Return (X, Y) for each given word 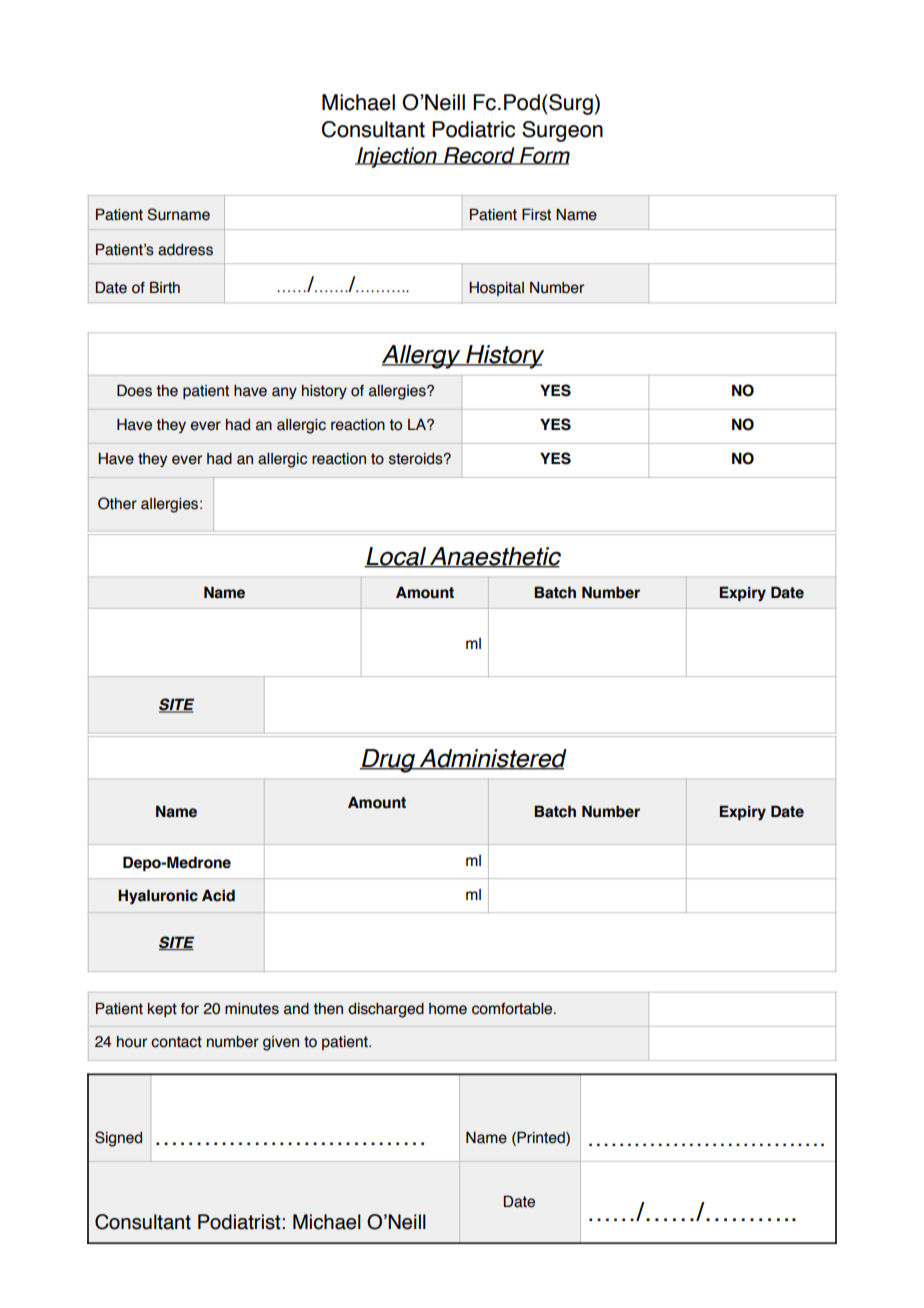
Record (479, 156)
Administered (492, 759)
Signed (118, 1139)
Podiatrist (240, 1222)
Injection (397, 157)
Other (117, 503)
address (185, 250)
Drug (388, 761)
